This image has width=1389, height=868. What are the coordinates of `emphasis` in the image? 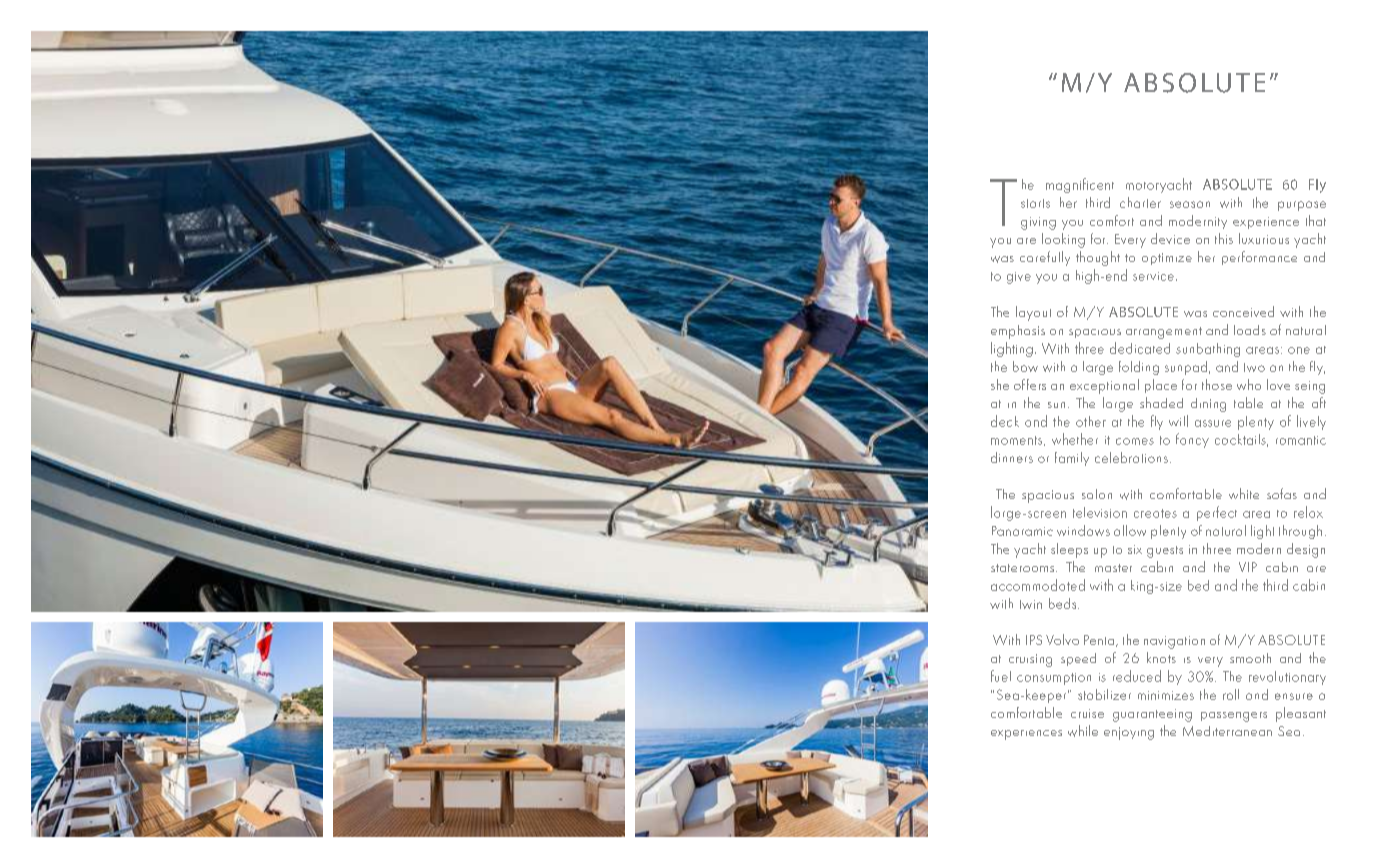 It's located at (1018, 332).
